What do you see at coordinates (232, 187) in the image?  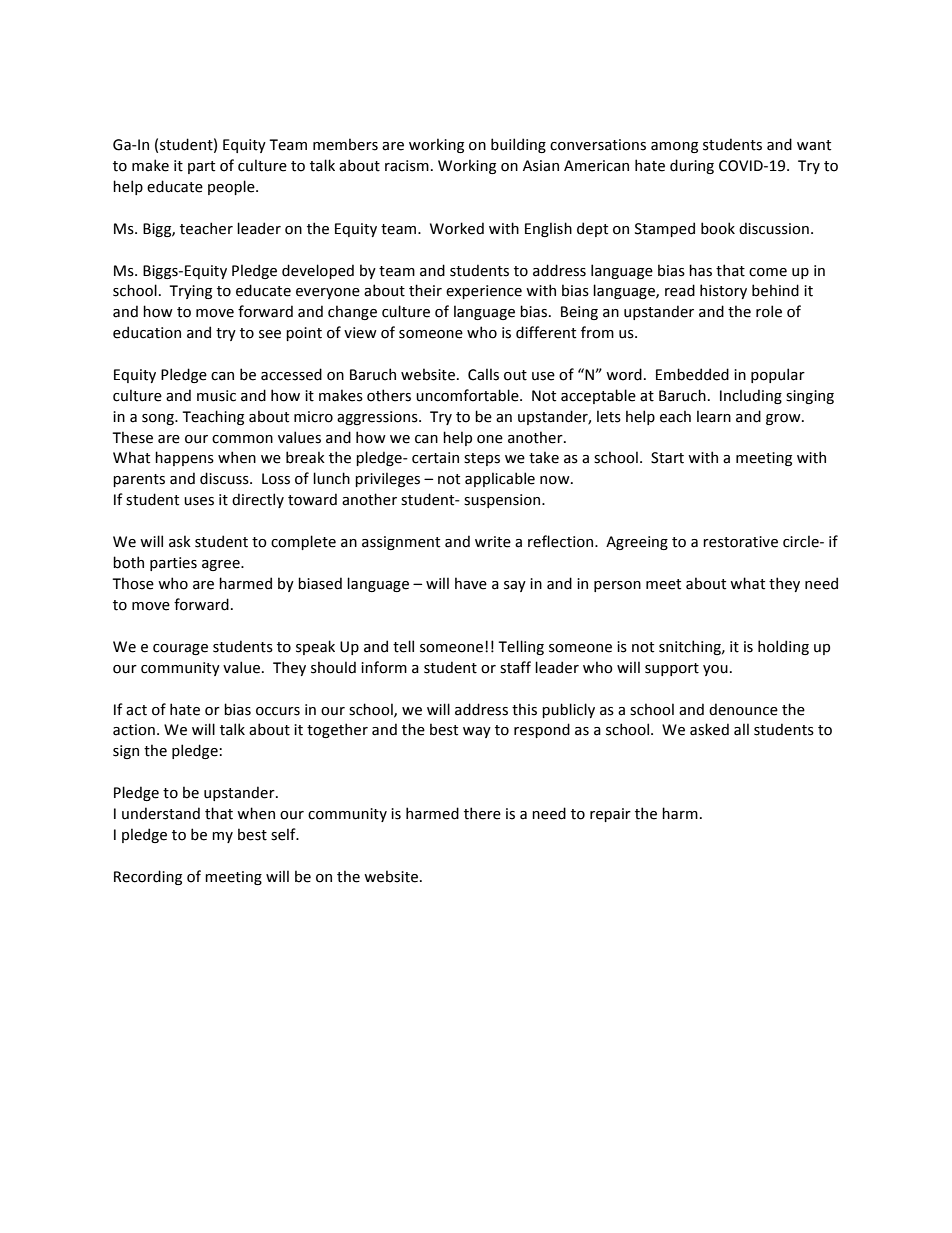 I see `people` at bounding box center [232, 187].
